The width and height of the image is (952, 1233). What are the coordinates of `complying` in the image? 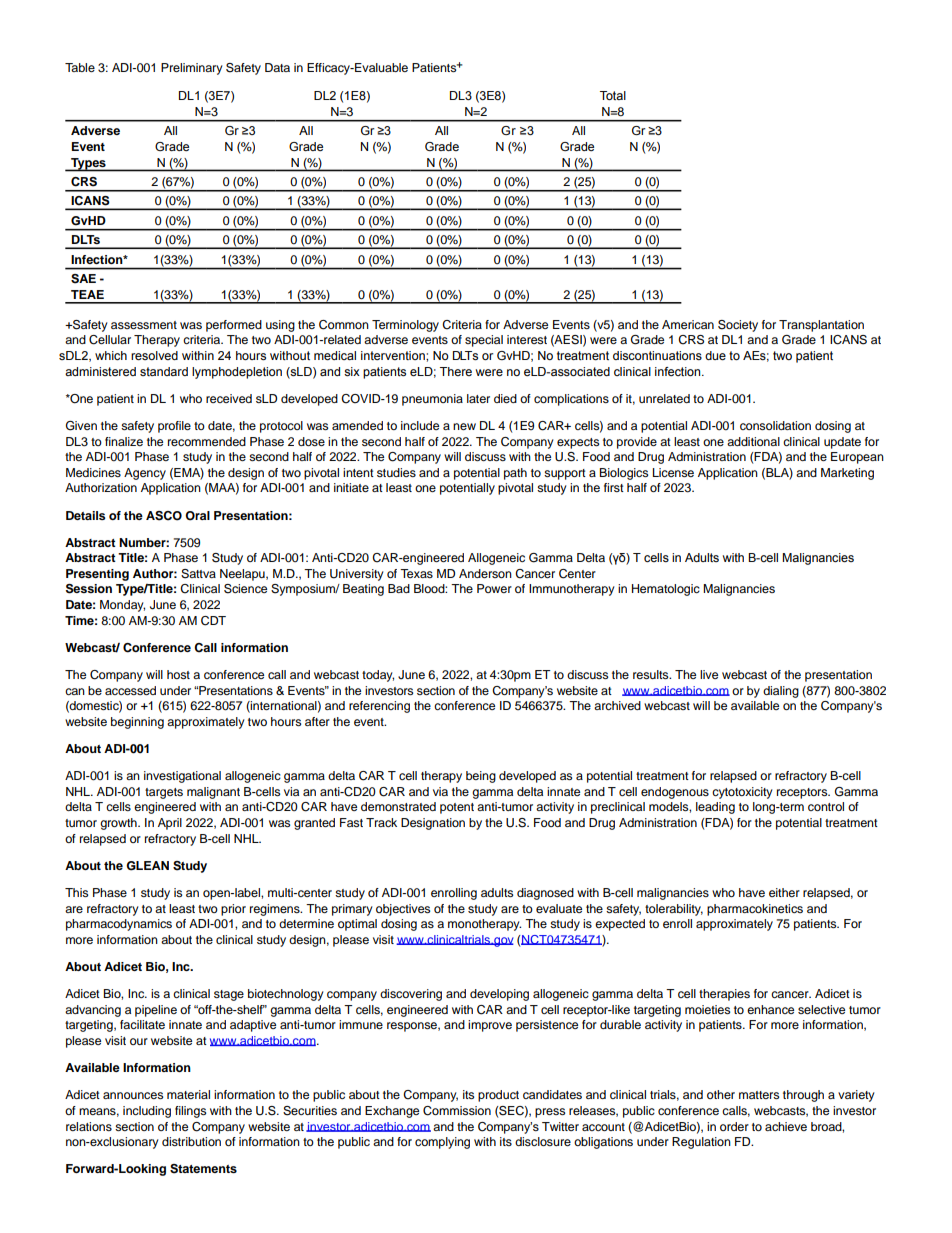 It's located at (442, 1143).
